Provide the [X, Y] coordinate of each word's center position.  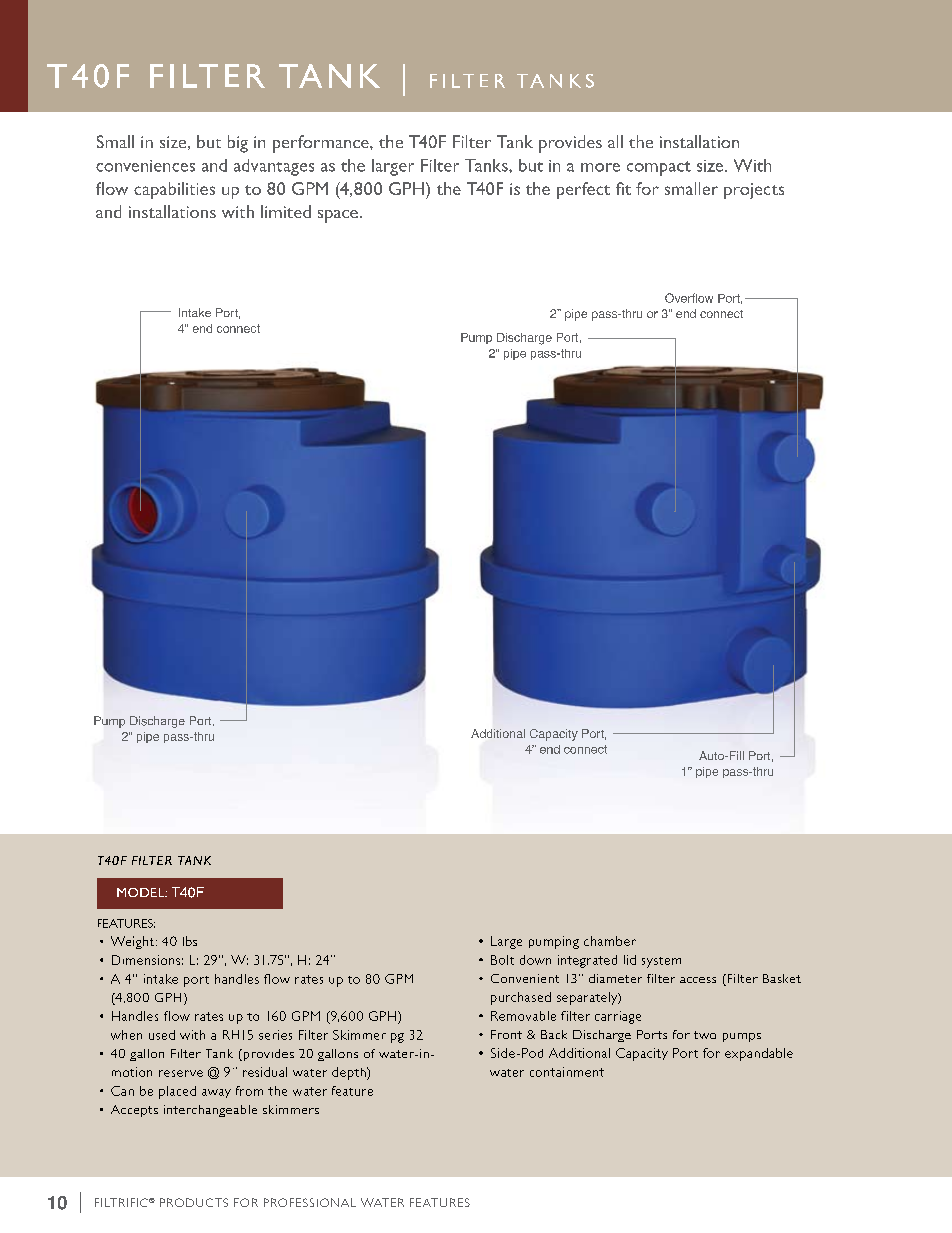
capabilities [174, 190]
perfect [583, 190]
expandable [759, 1054]
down [535, 960]
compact [659, 168]
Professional [310, 1202]
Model [142, 892]
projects [754, 191]
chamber [610, 941]
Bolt [502, 960]
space [338, 216]
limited [286, 211]
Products [194, 1202]
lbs [190, 941]
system [661, 962]
